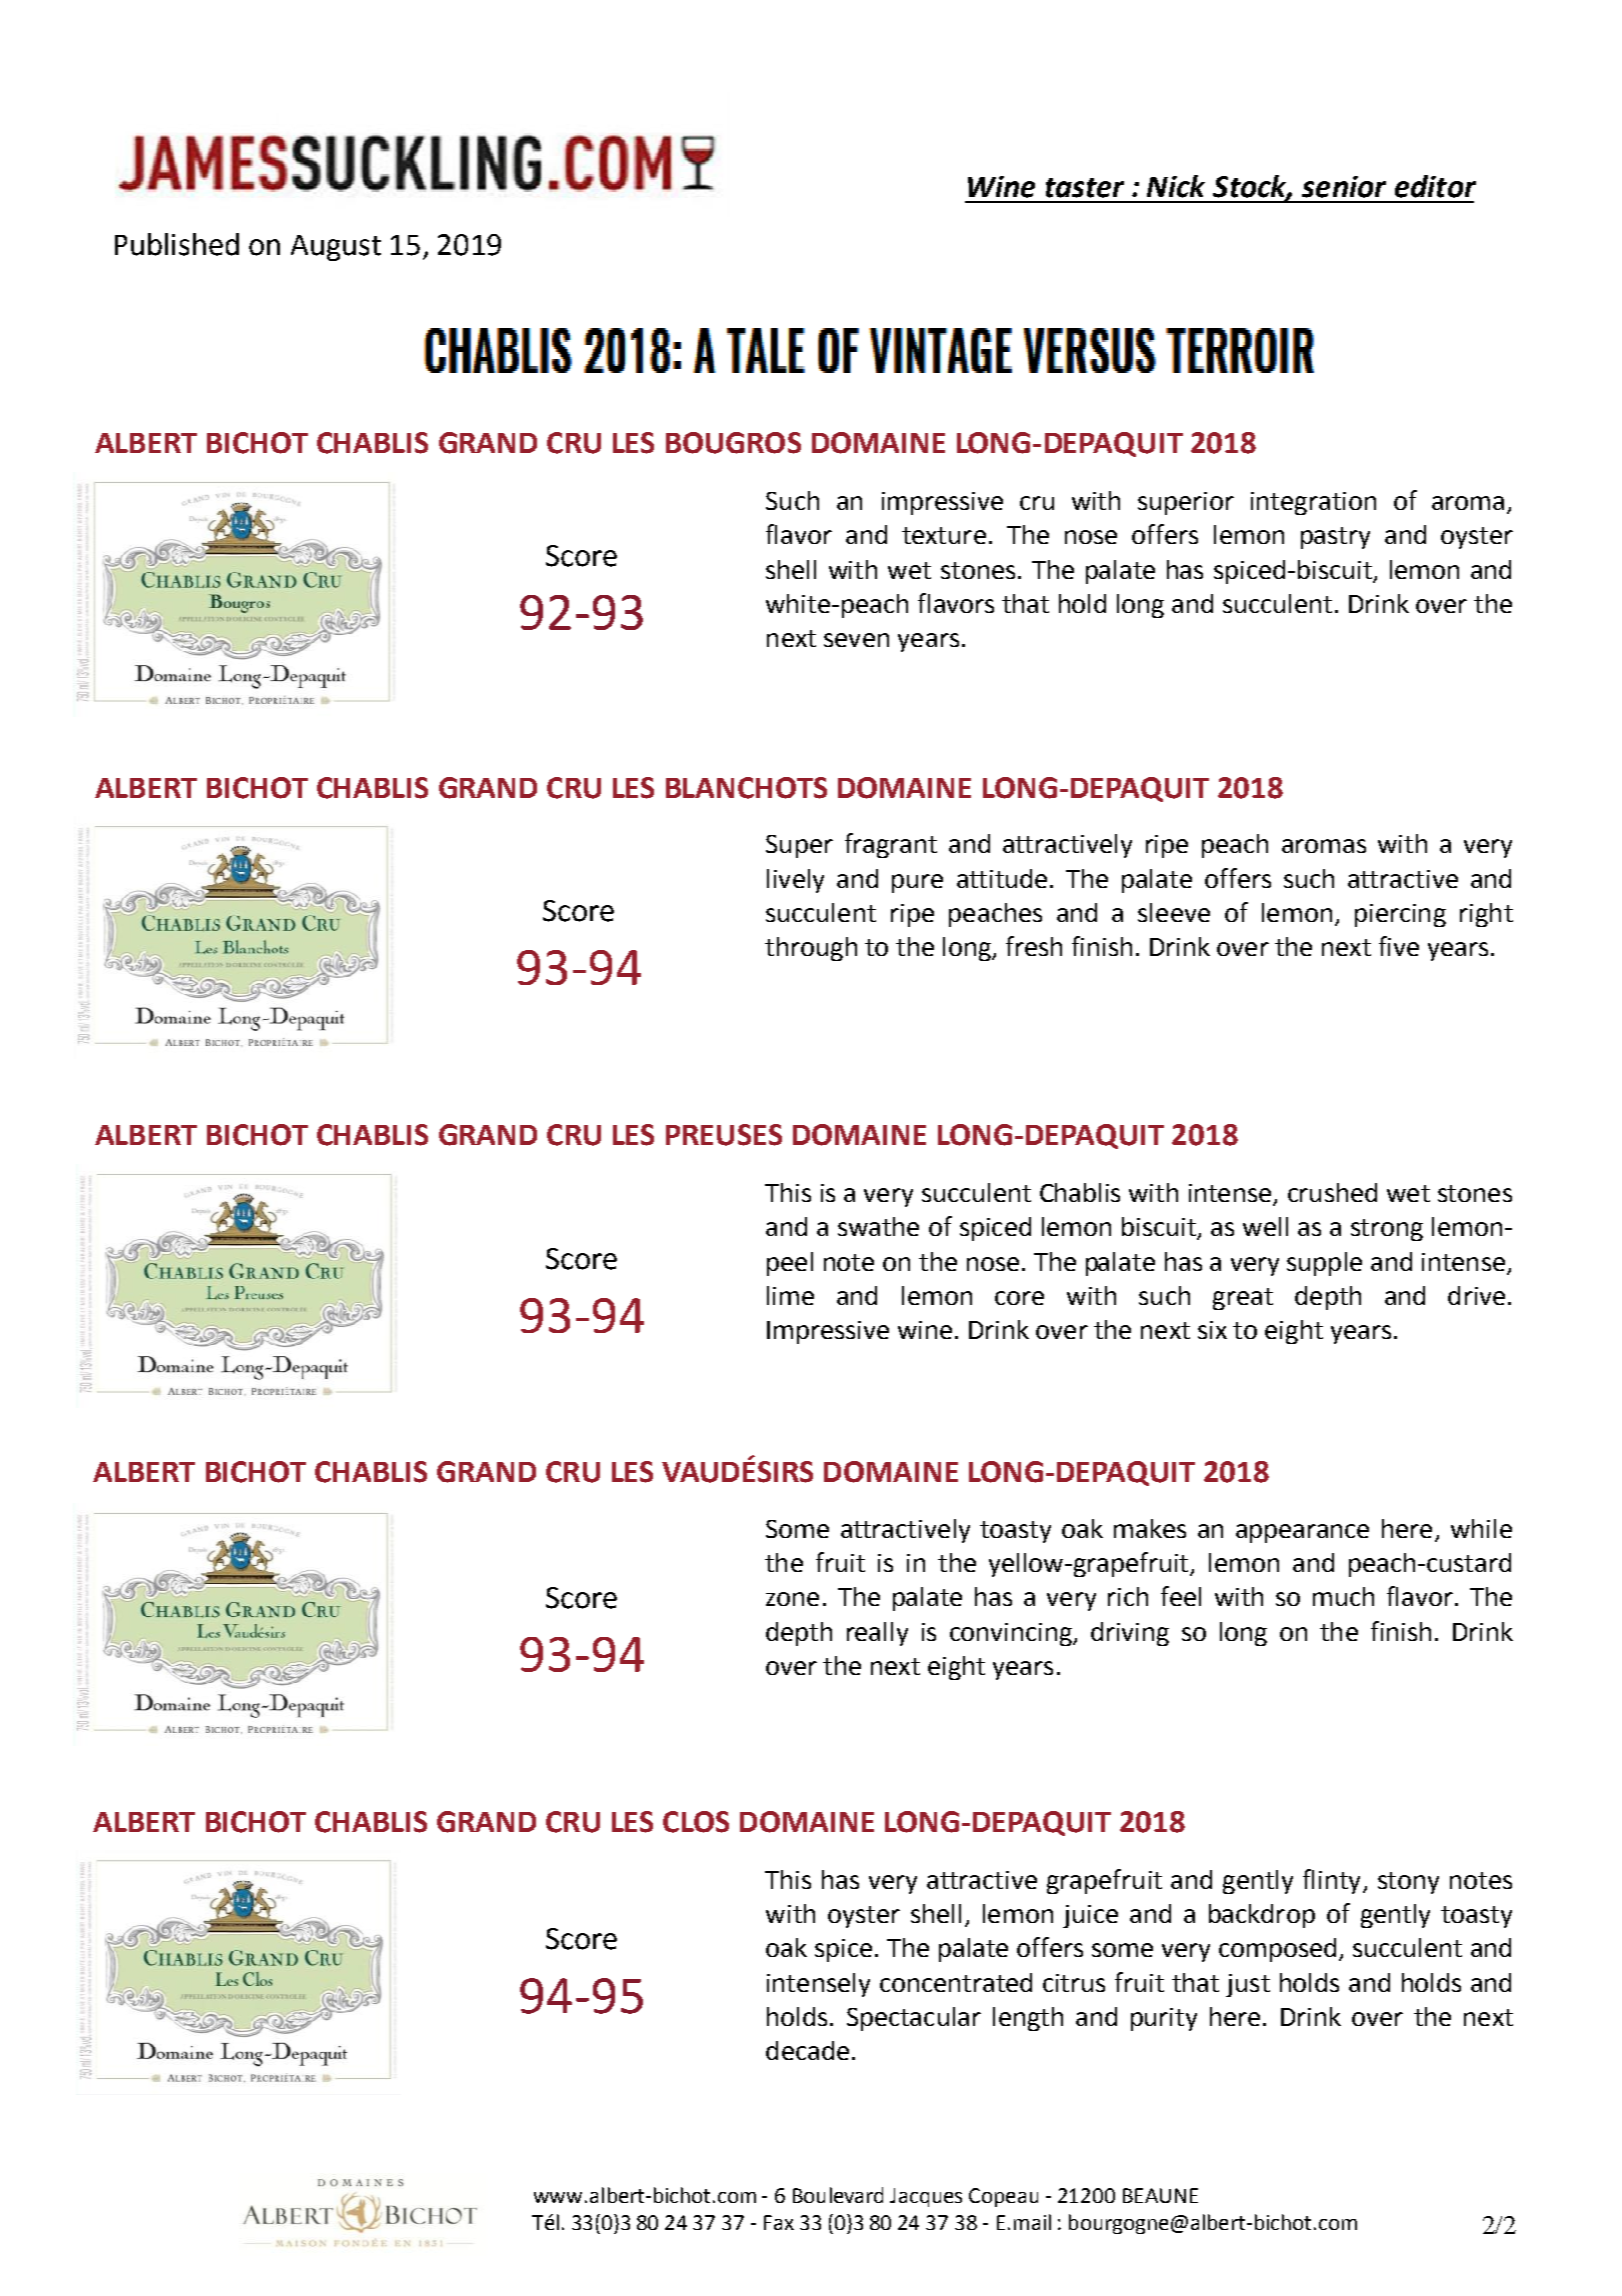  Describe the element at coordinates (1332, 1192) in the document. I see `crushed` at that location.
